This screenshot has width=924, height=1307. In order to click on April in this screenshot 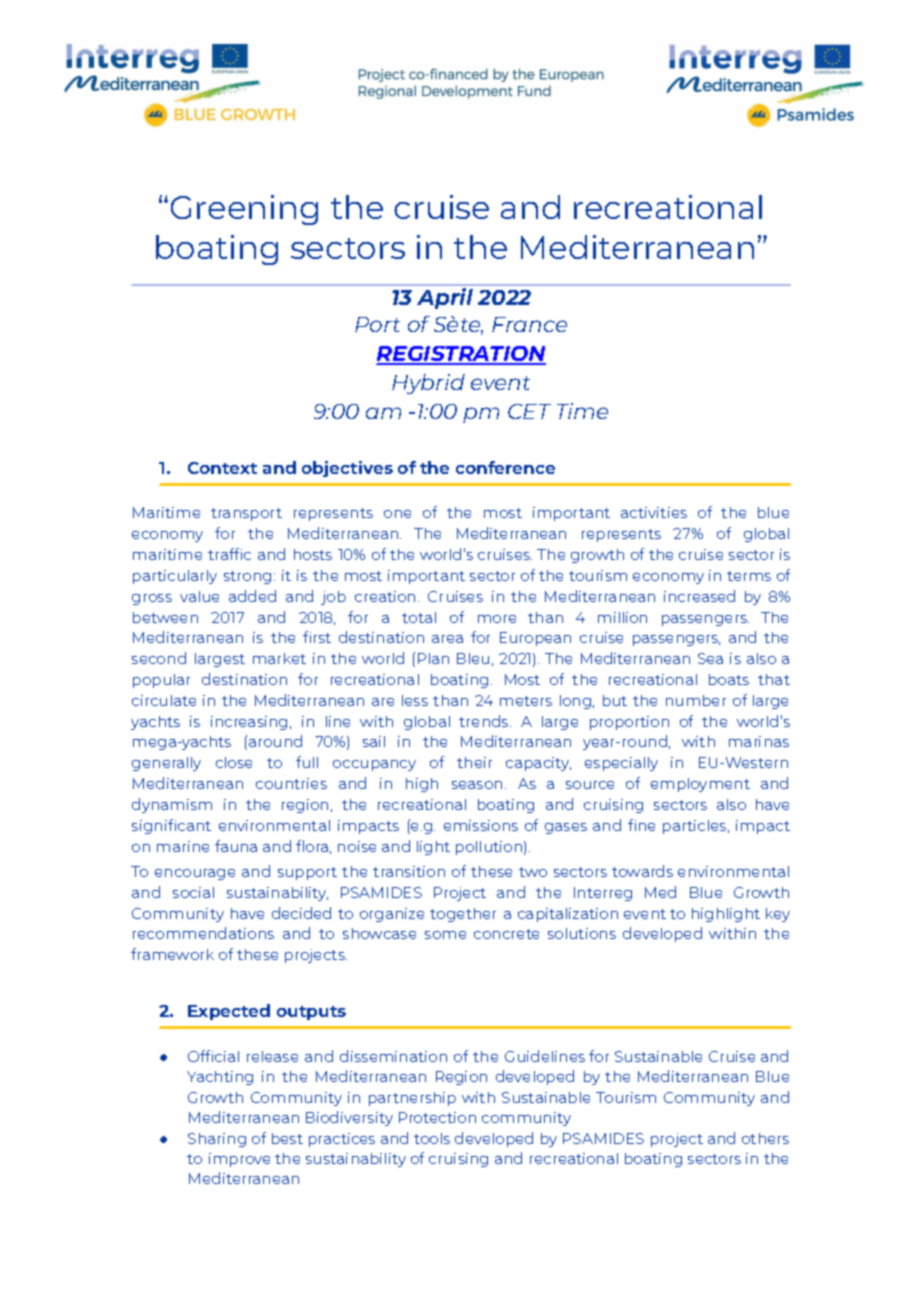, I will do `click(445, 298)`.
